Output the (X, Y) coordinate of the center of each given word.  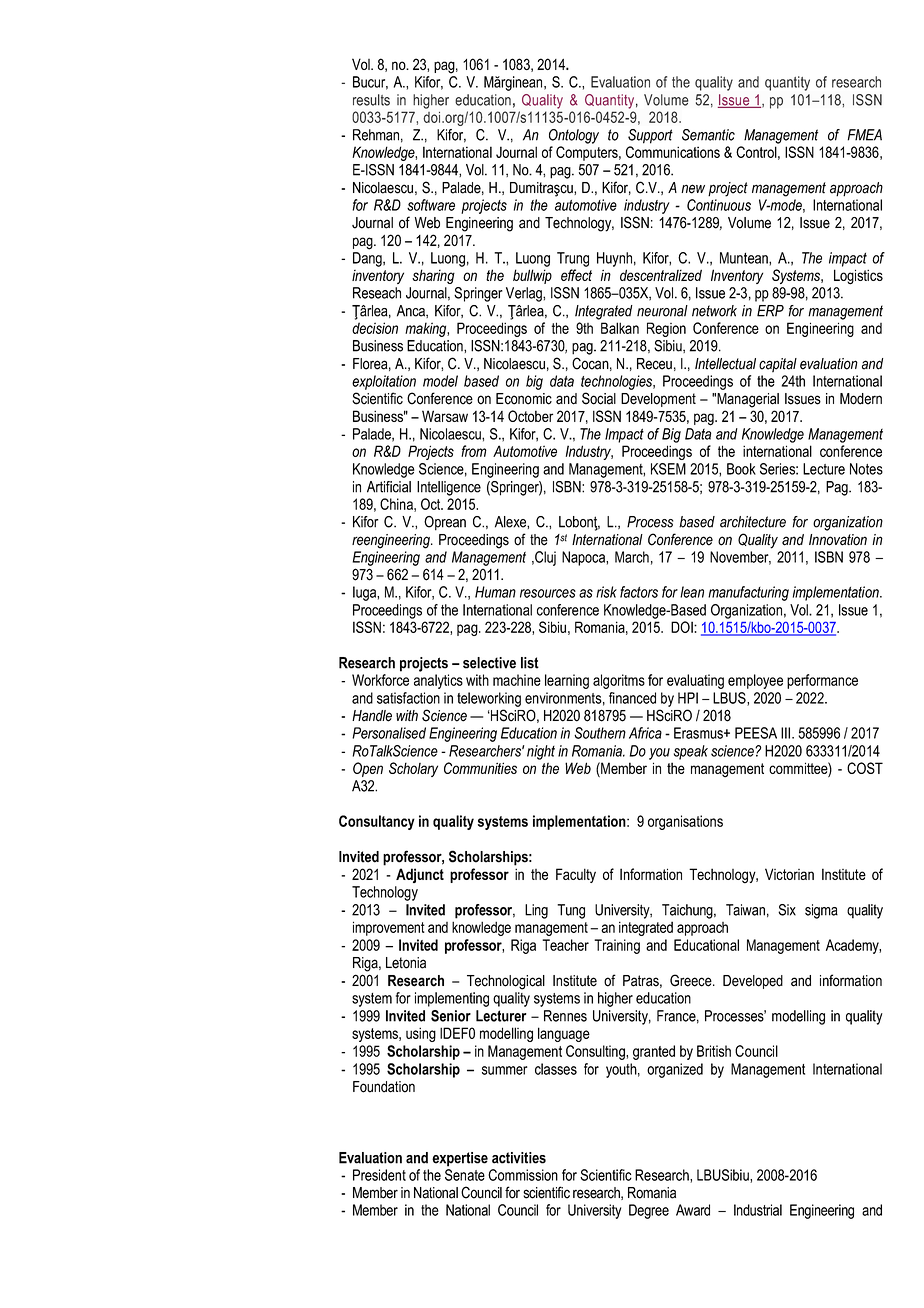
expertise (460, 1159)
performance (822, 681)
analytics (438, 681)
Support (650, 136)
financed (632, 698)
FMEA (865, 135)
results (371, 100)
